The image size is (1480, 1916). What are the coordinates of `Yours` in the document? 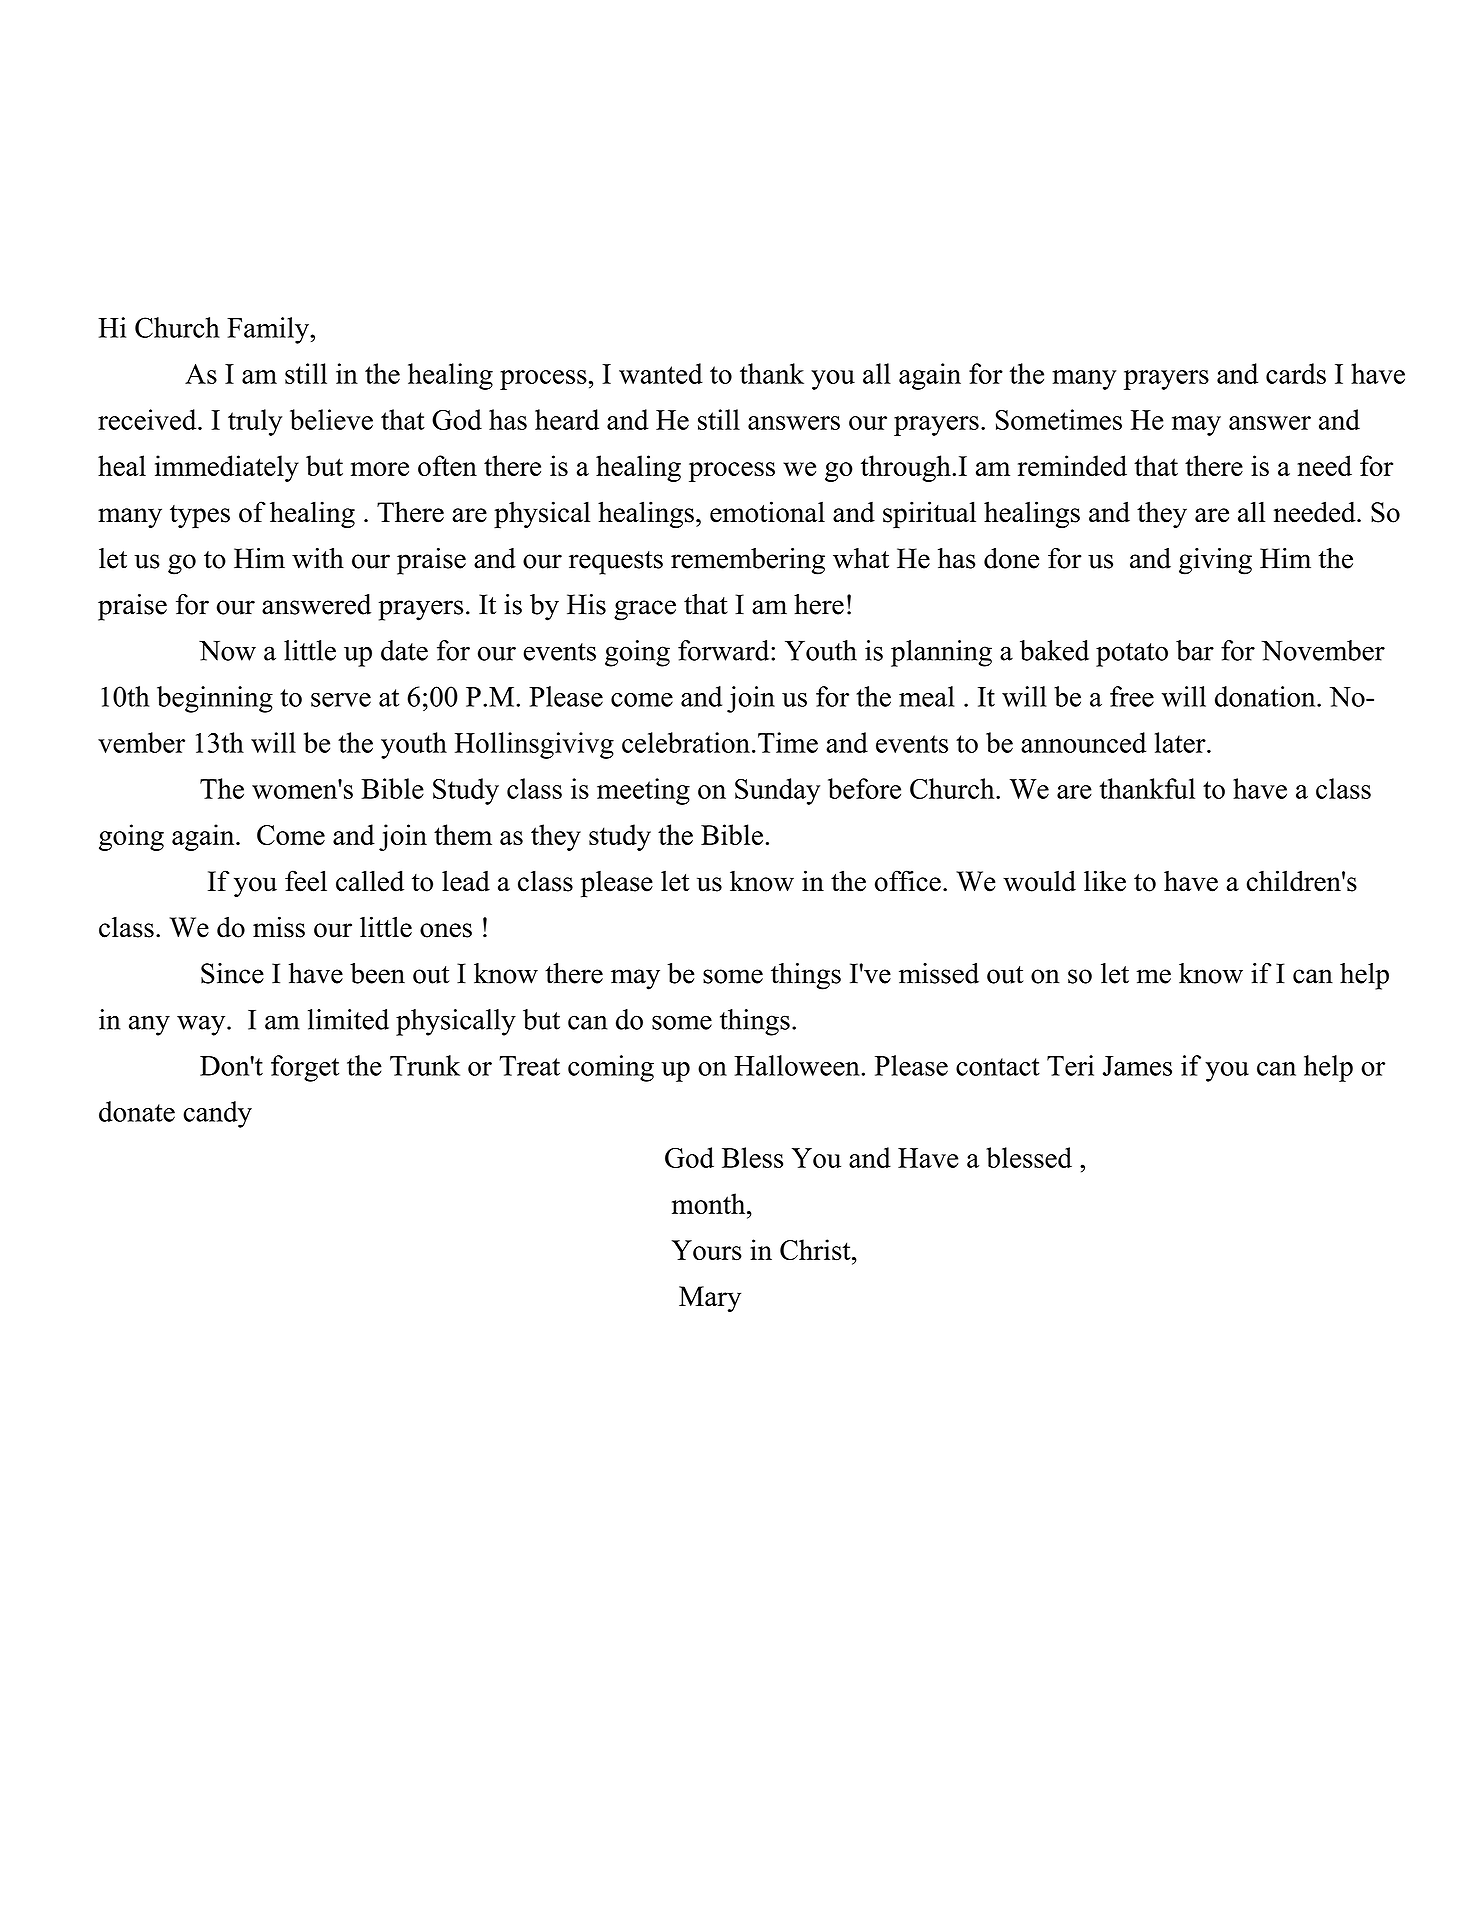 It's located at (707, 1250).
